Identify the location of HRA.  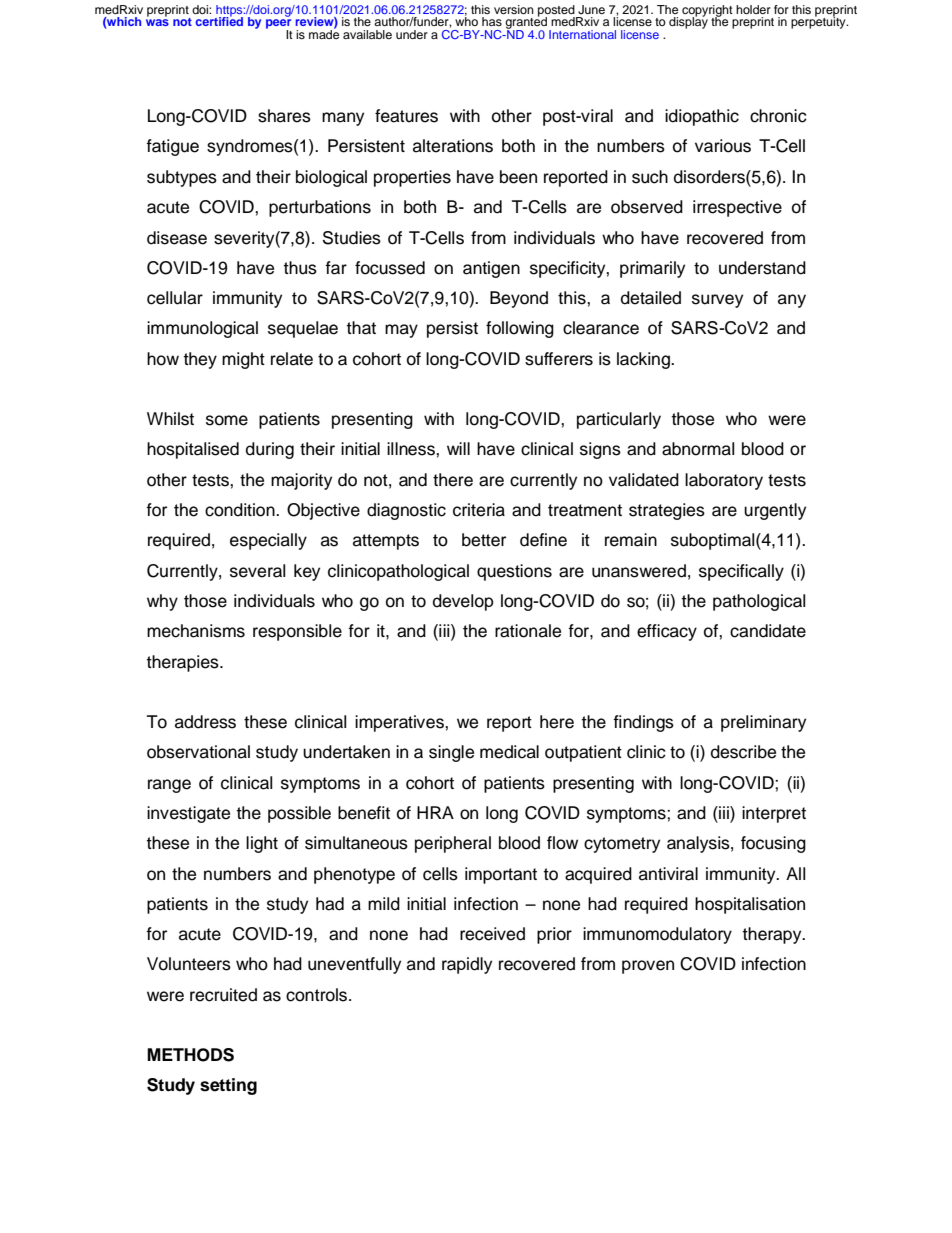
(435, 812).
